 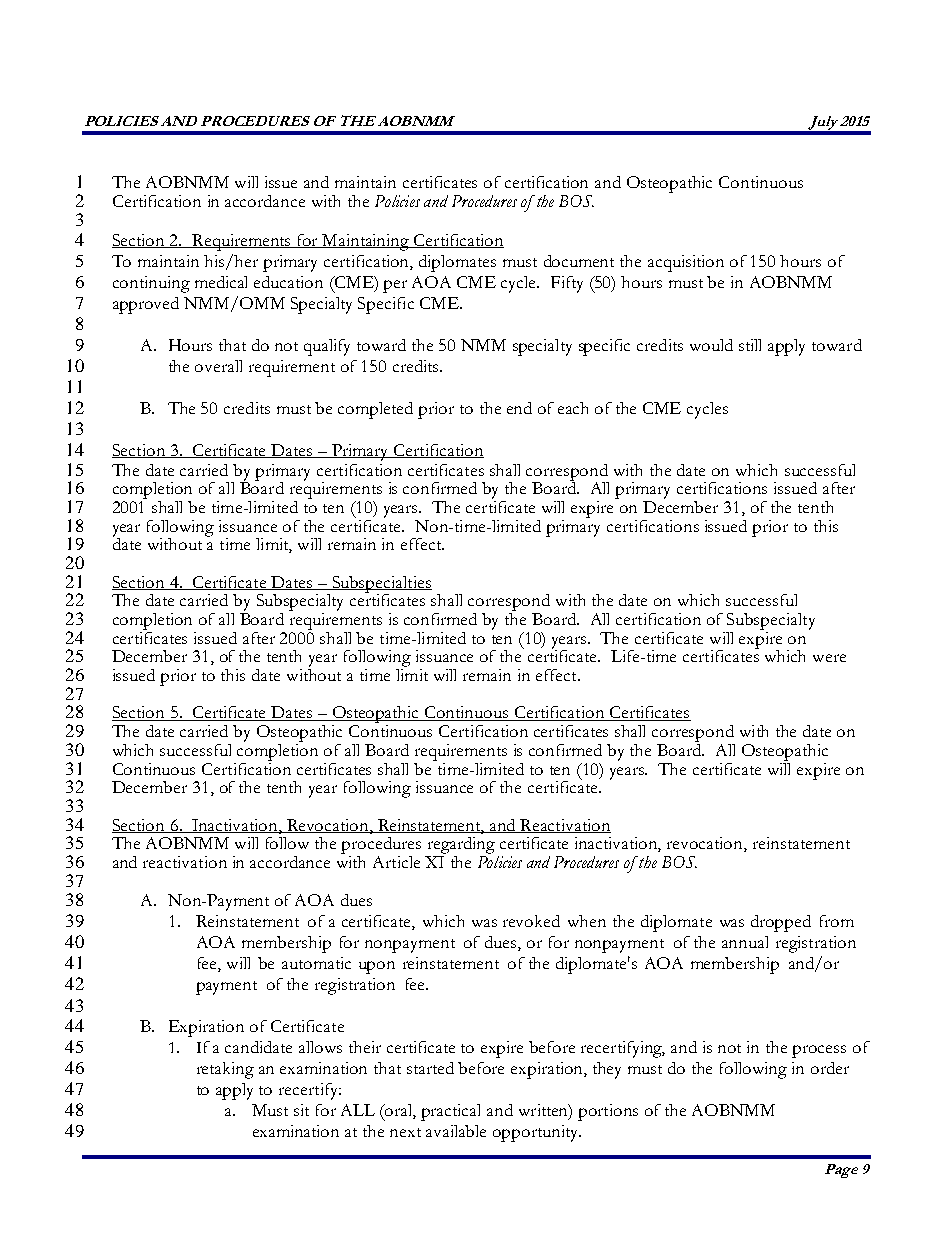 I want to click on Fifty, so click(x=567, y=284).
